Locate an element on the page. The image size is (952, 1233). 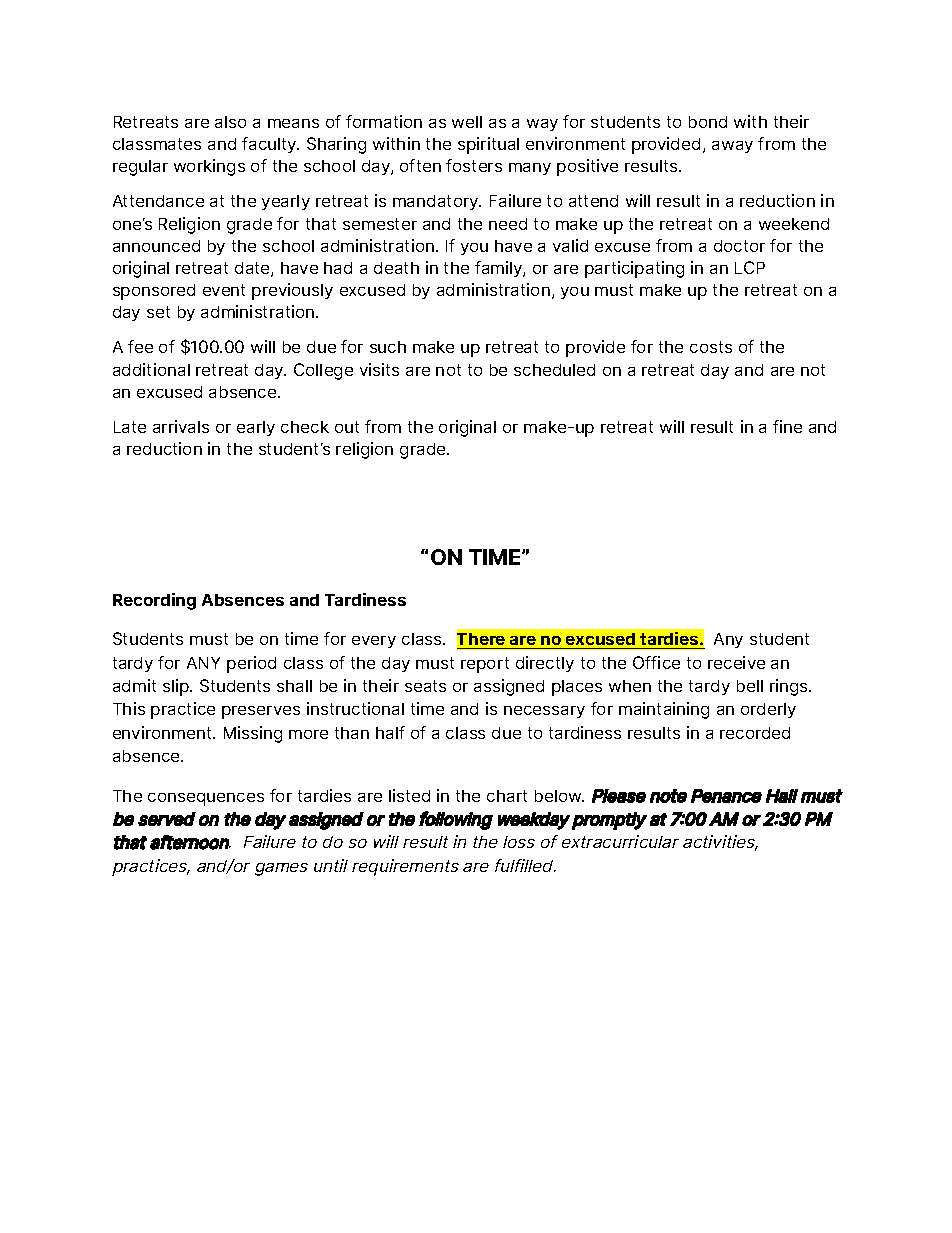
additional is located at coordinates (151, 369).
